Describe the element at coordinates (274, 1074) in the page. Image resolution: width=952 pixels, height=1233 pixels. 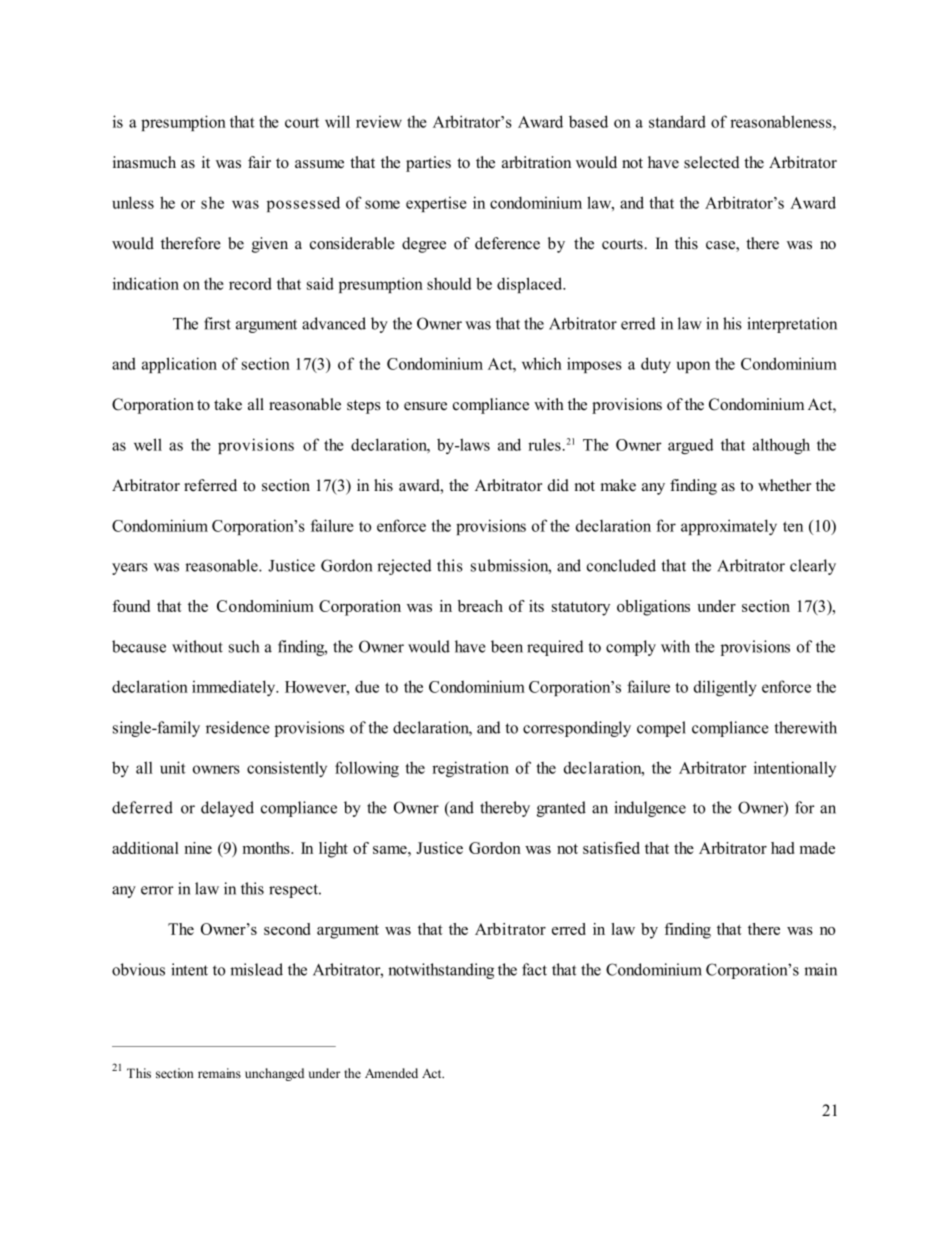
I see `unchanged` at that location.
